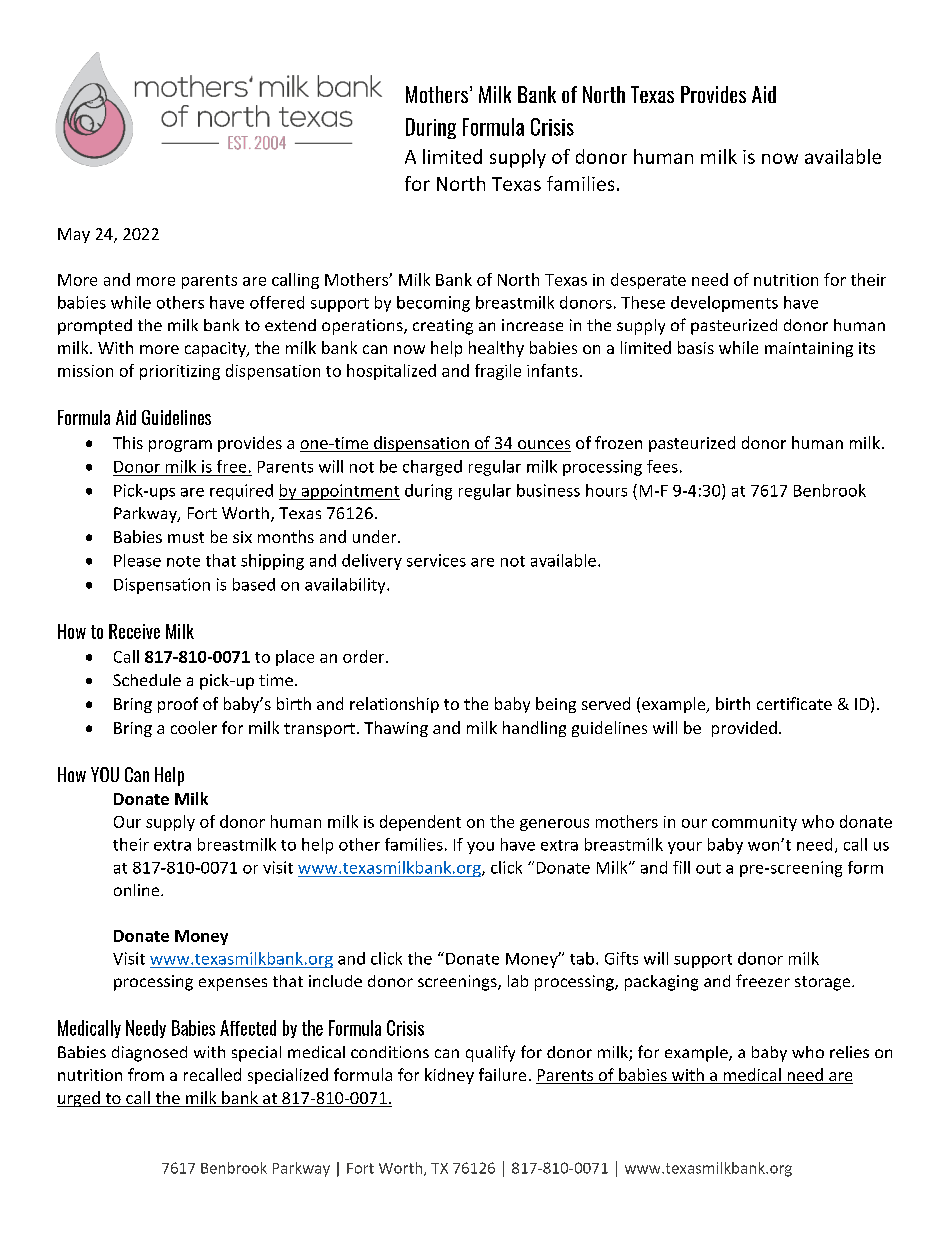  I want to click on online, so click(138, 890).
